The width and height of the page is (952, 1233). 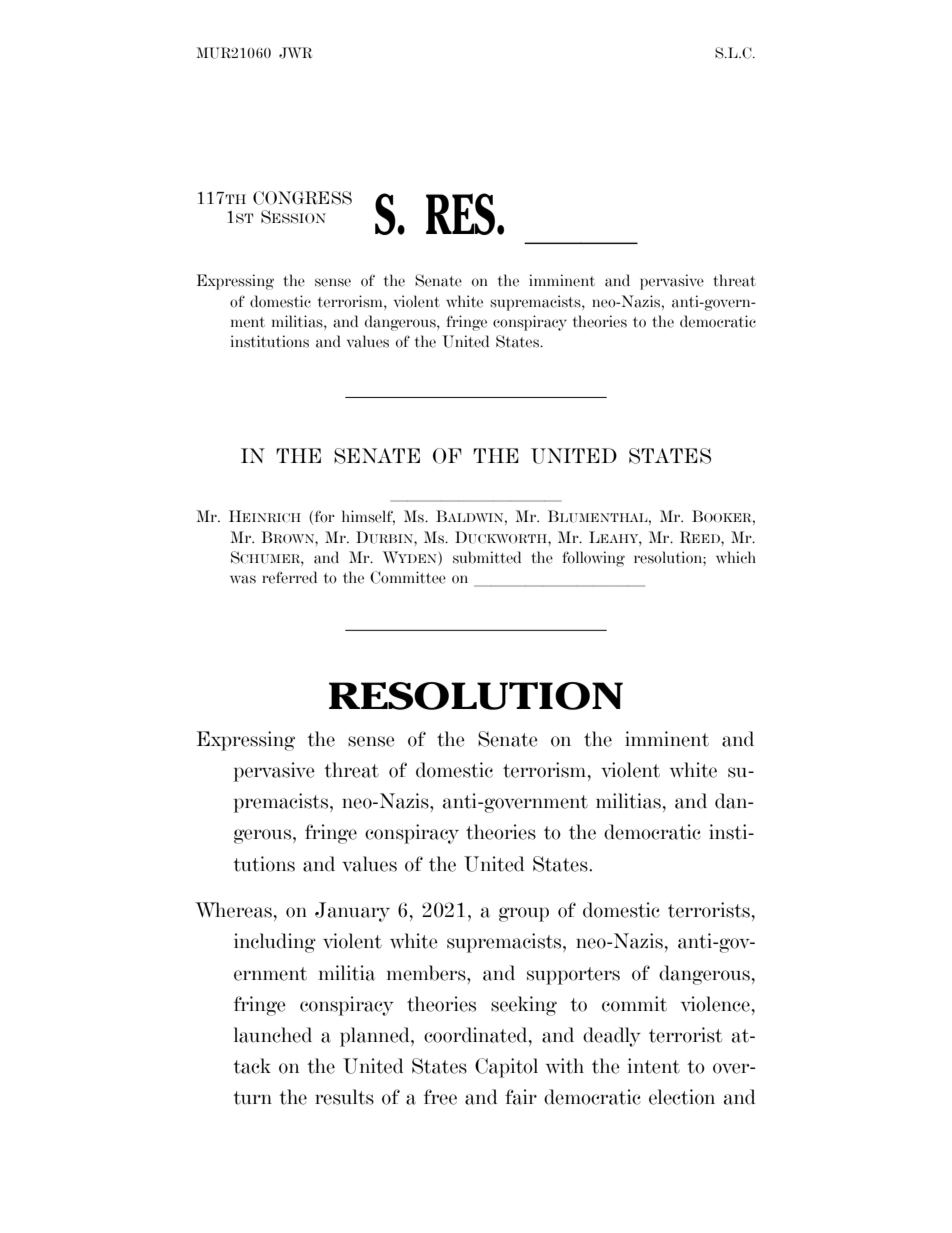 What do you see at coordinates (302, 198) in the page?
I see `CONGRESS` at bounding box center [302, 198].
